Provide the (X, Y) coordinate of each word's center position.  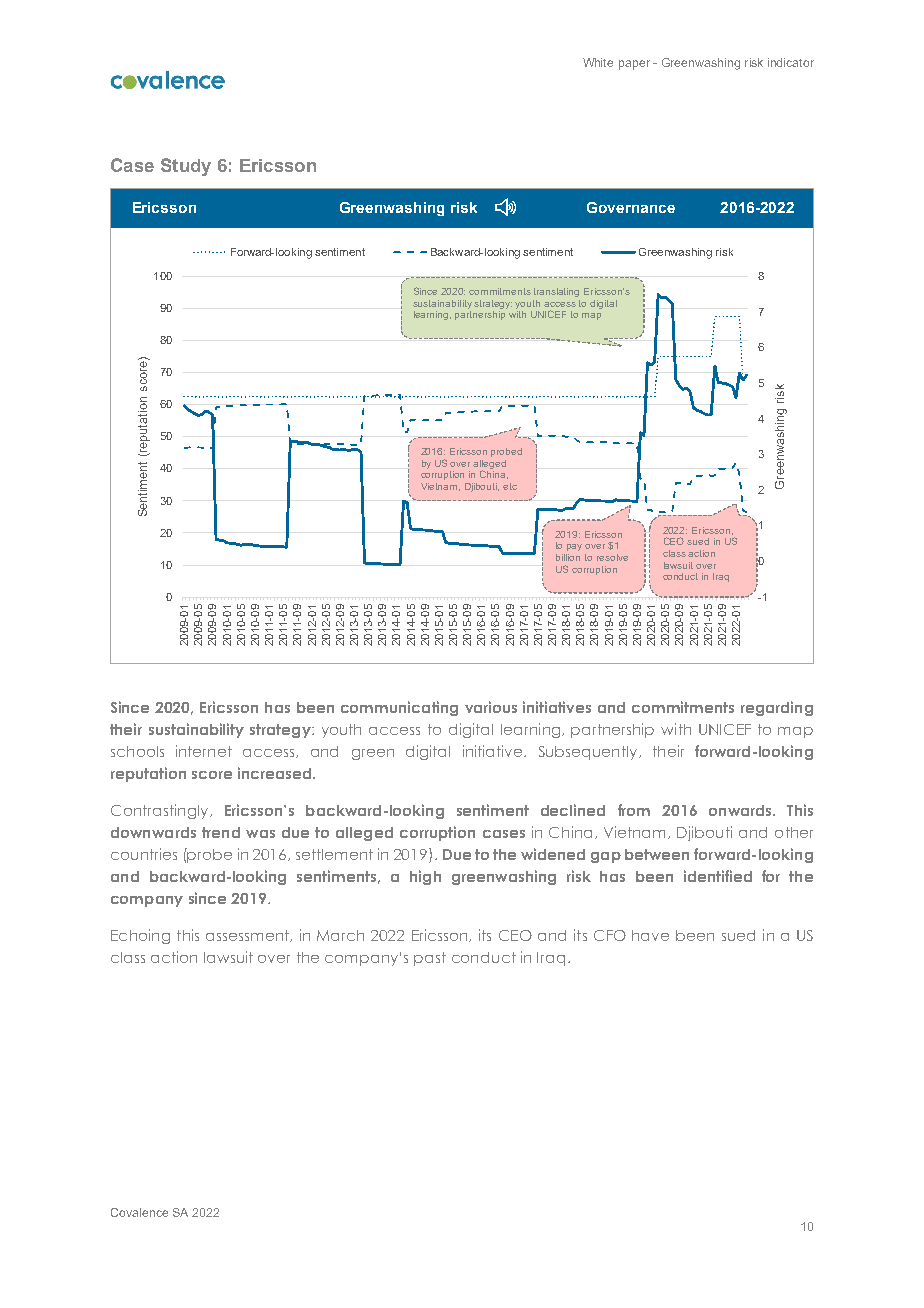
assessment (249, 936)
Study (186, 167)
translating (556, 292)
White (598, 62)
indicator (791, 62)
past (430, 959)
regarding (777, 708)
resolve (612, 557)
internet (204, 751)
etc (510, 486)
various (491, 707)
